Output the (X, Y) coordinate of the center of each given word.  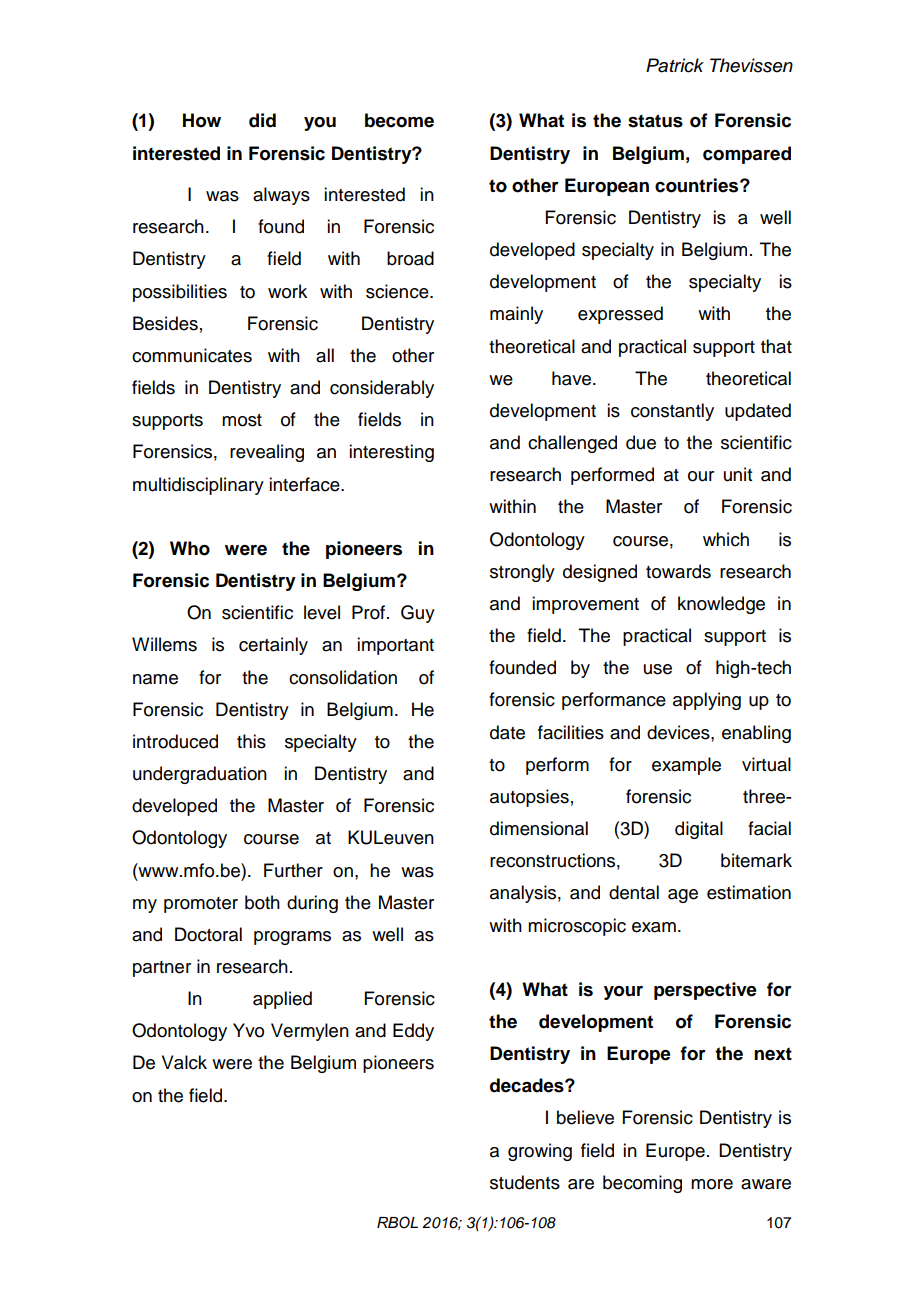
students (525, 1182)
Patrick (675, 65)
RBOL (397, 1222)
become (399, 120)
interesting (391, 453)
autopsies (529, 798)
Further (293, 870)
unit (738, 474)
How (202, 120)
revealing (267, 453)
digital (699, 830)
